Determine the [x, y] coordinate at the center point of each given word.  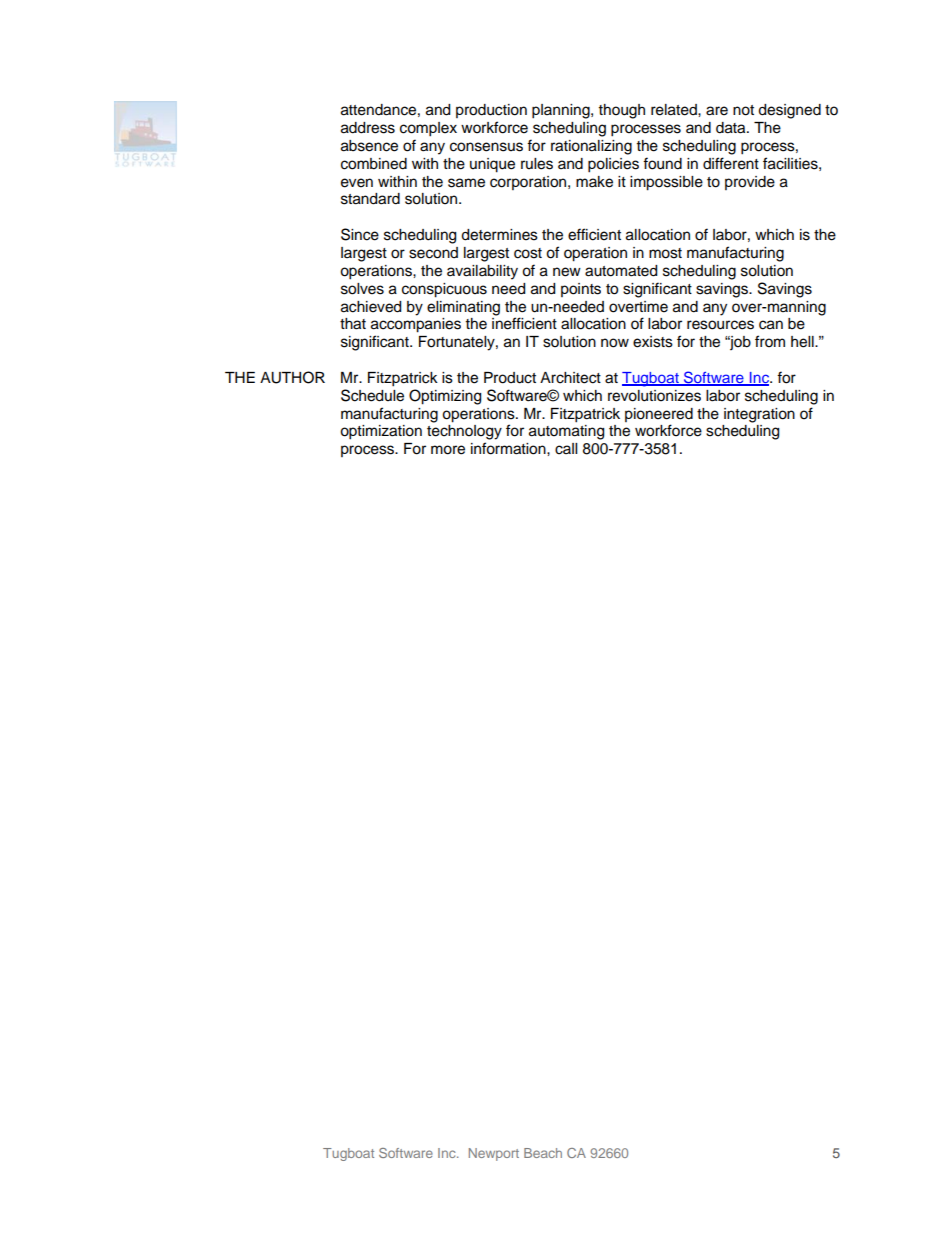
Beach [543, 1153]
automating [566, 432]
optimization [381, 432]
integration [759, 415]
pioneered [659, 415]
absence [369, 146]
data [732, 128]
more [448, 450]
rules [537, 164]
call [566, 449]
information [509, 448]
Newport [494, 1154]
